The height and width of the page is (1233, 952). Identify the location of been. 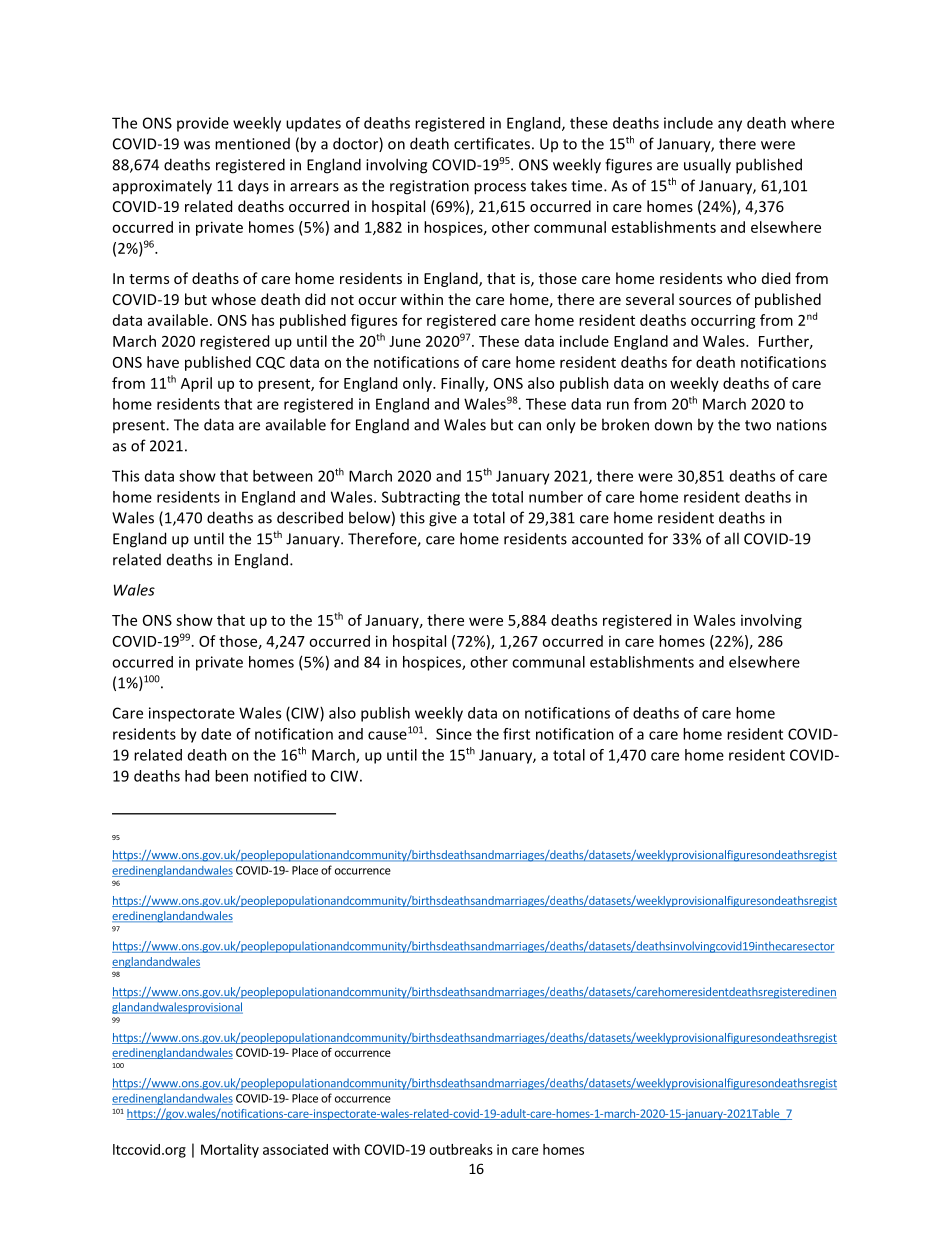
(231, 776).
